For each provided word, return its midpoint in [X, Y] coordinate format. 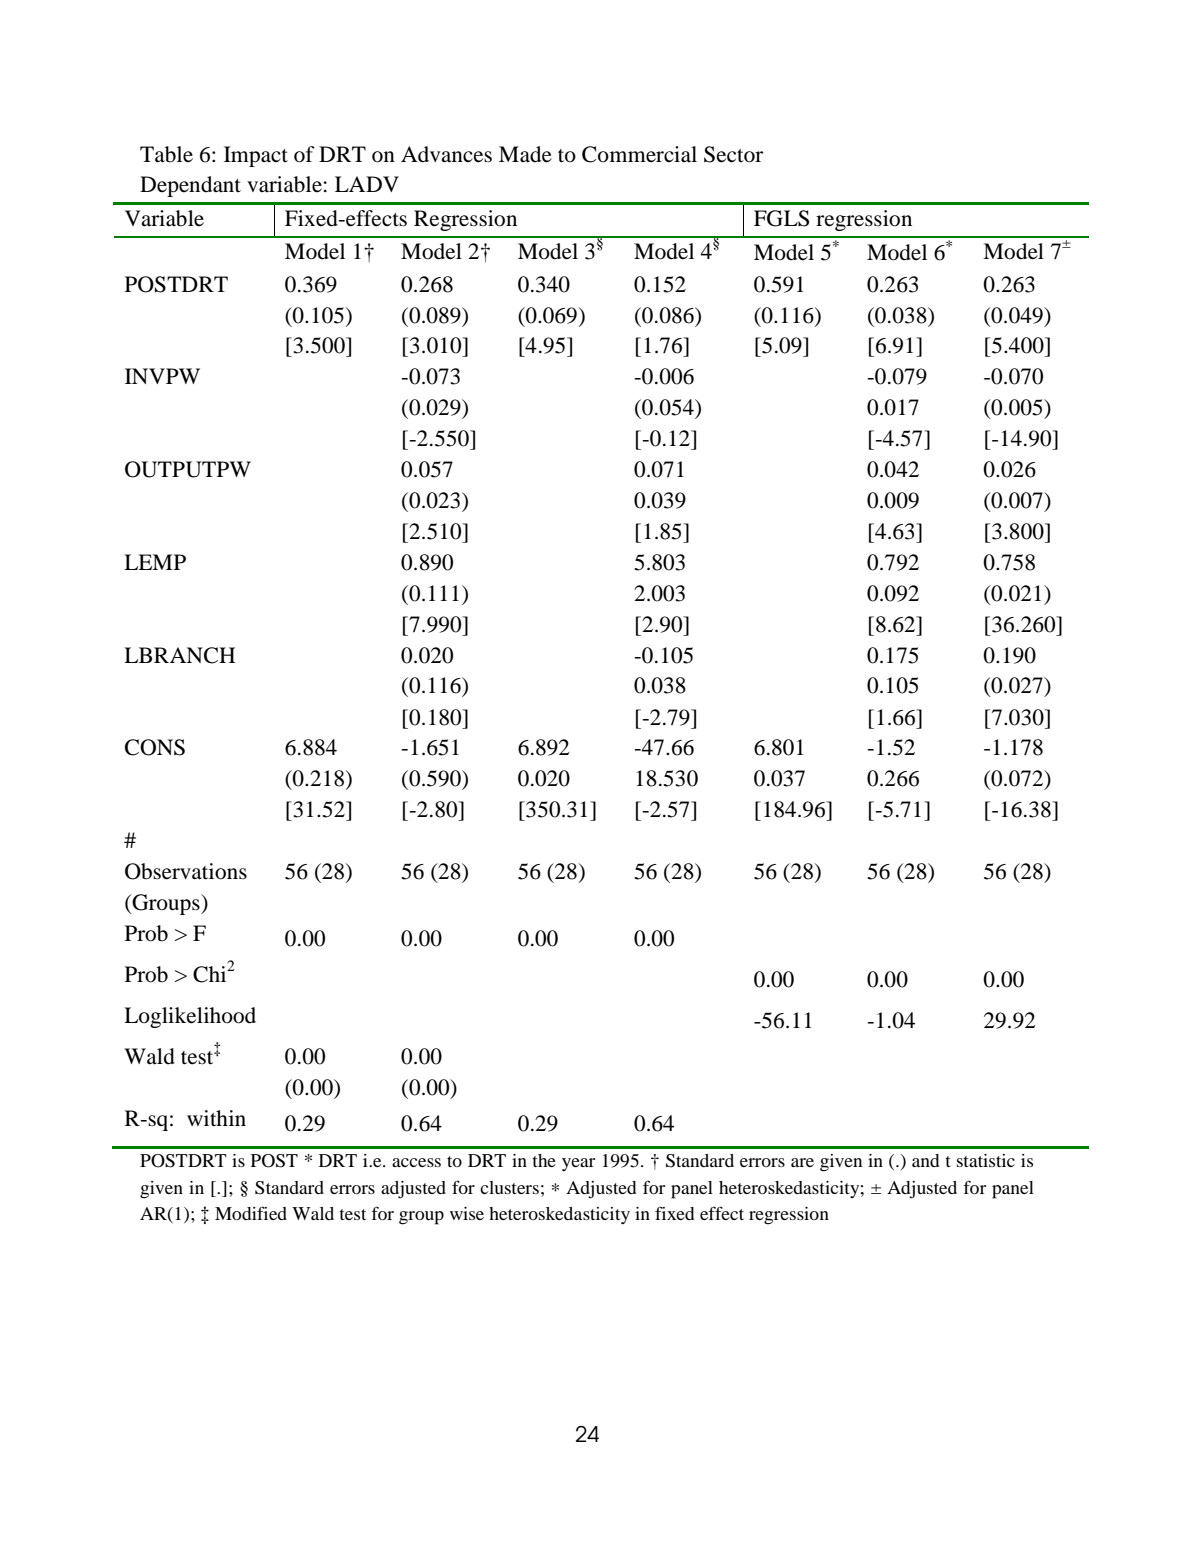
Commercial [639, 154]
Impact [256, 156]
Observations [186, 871]
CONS [155, 747]
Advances [446, 154]
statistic [986, 1160]
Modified [251, 1213]
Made [525, 154]
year [578, 1164]
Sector [733, 154]
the [544, 1160]
